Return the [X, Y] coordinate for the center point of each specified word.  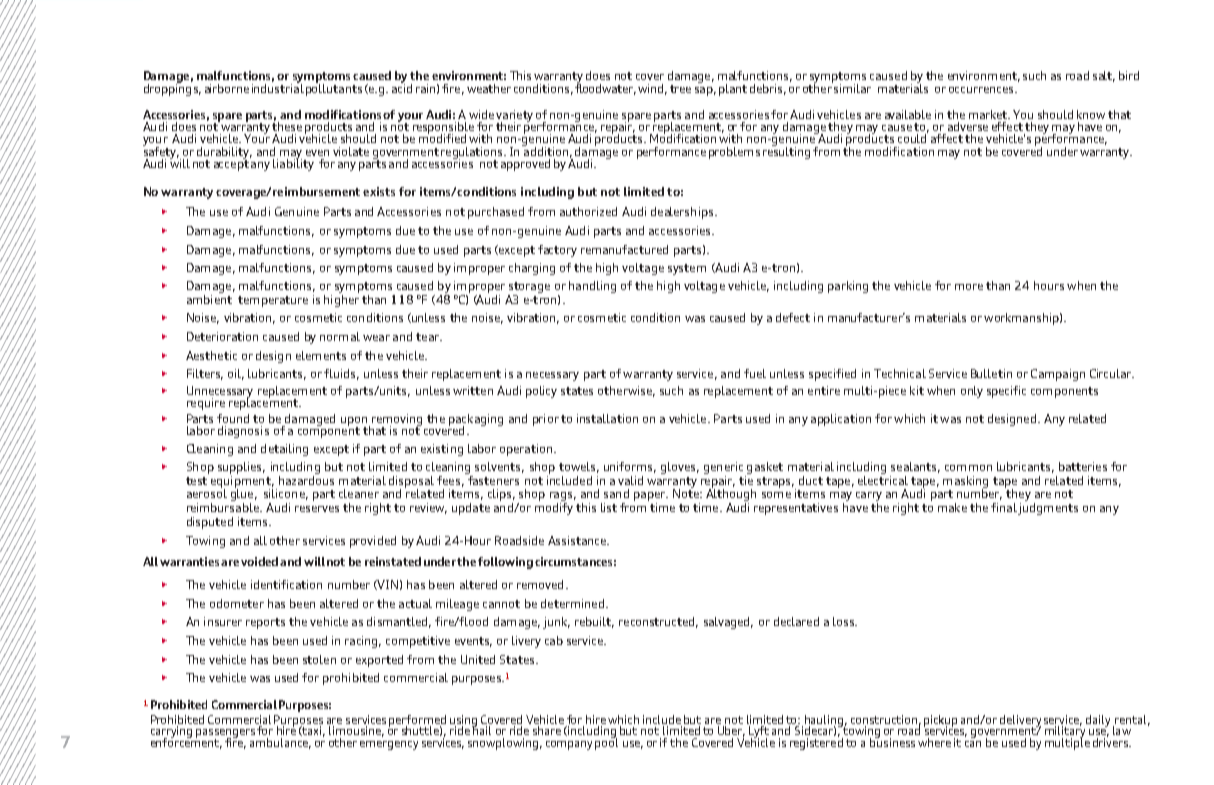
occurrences [982, 90]
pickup [940, 721]
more [969, 287]
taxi [313, 731]
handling [592, 287]
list [609, 507]
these [287, 125]
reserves [317, 509]
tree [680, 89]
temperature [273, 301]
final [1004, 507]
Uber [731, 731]
